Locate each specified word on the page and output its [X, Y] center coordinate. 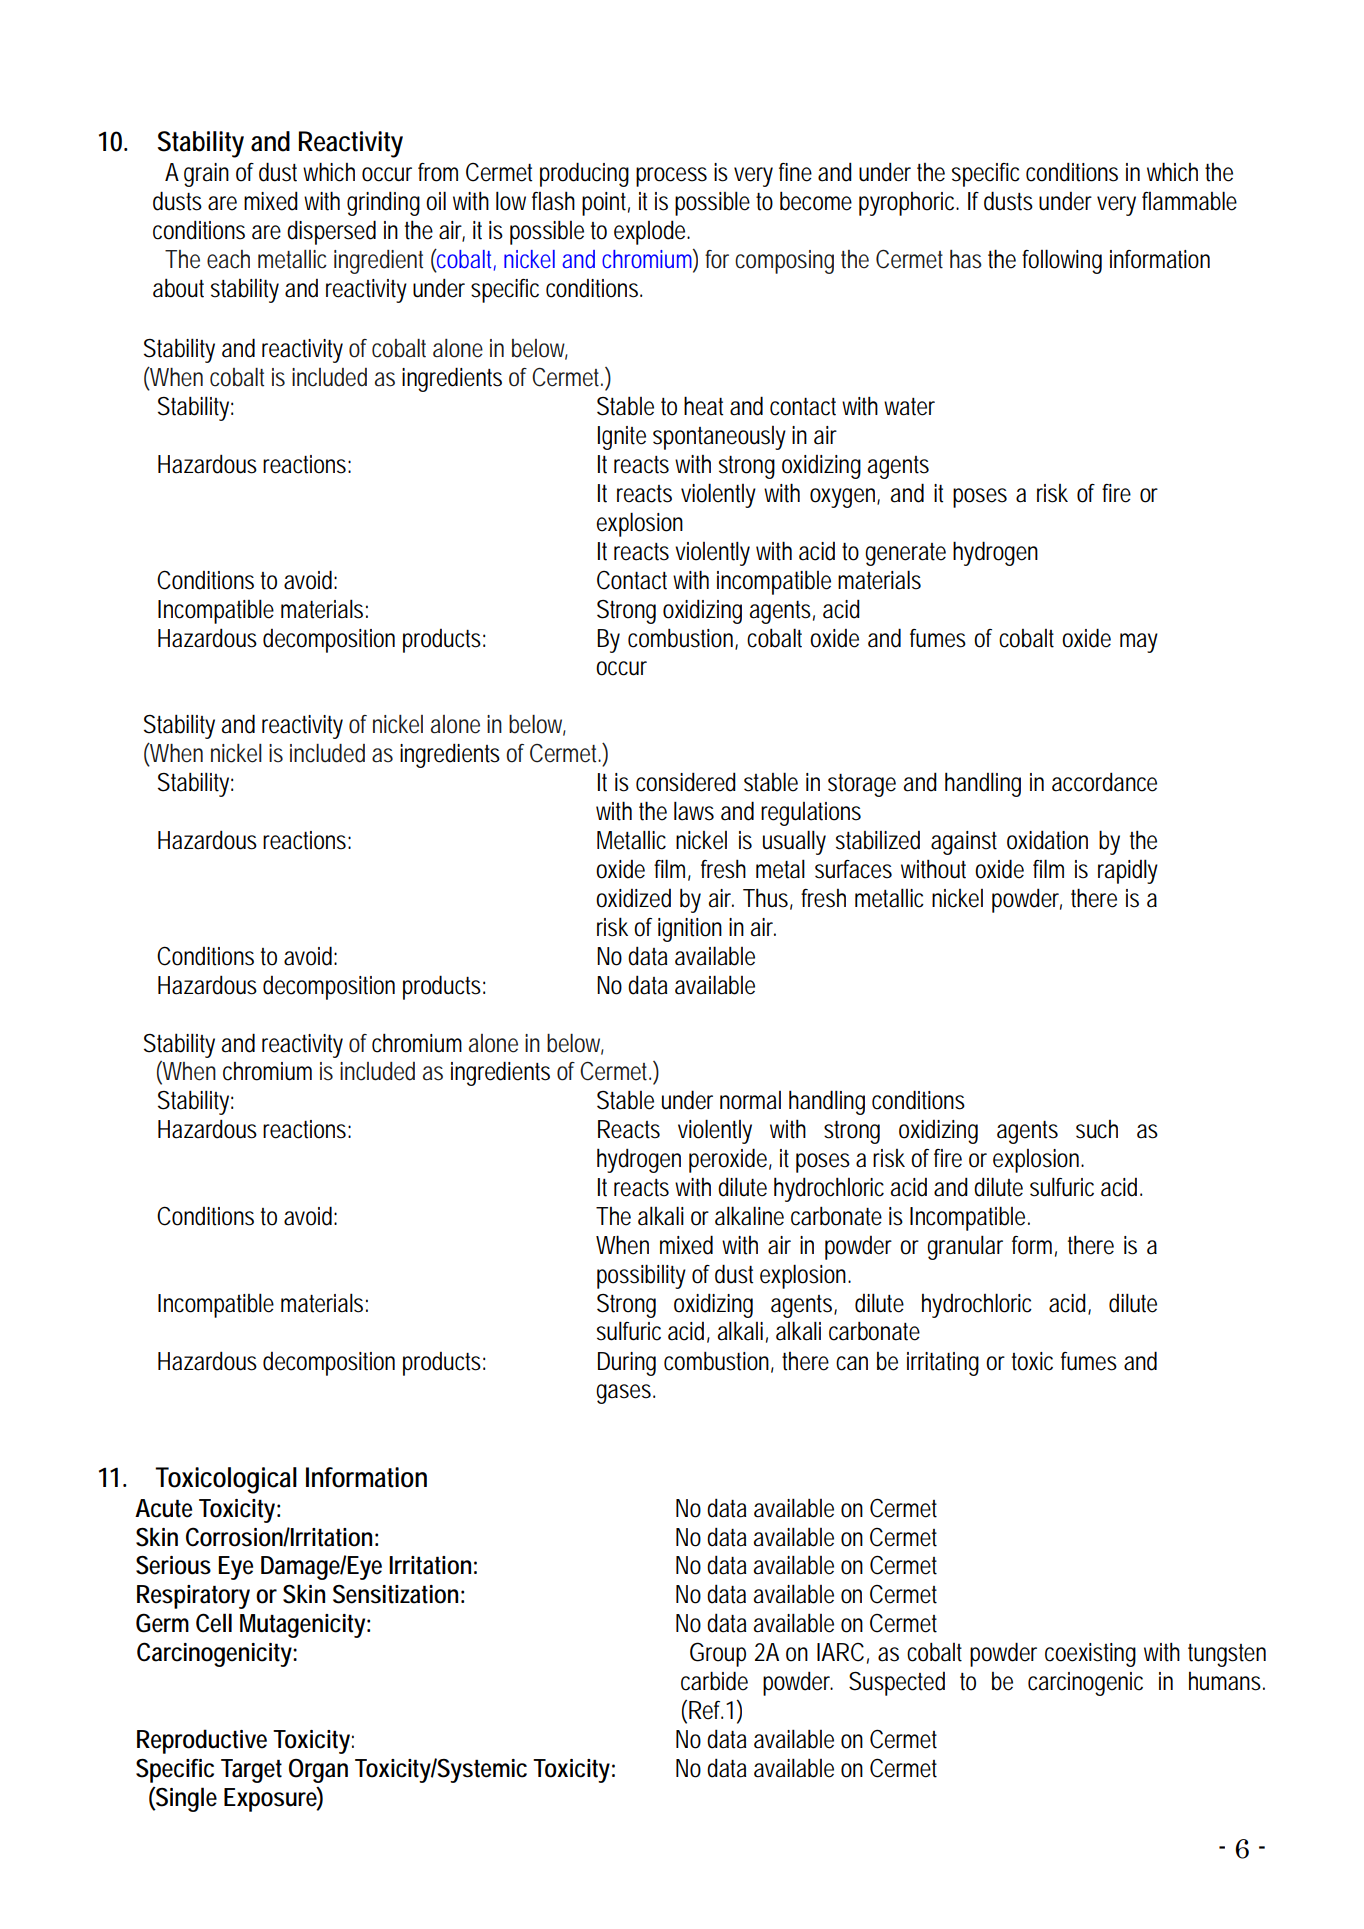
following [1062, 261]
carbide [714, 1681]
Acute [163, 1508]
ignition [690, 930]
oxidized [633, 898]
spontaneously [719, 438]
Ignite [622, 438]
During [627, 1364]
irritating [943, 1364]
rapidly [1128, 871]
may [1139, 643]
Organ [318, 1771]
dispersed [331, 232]
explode [651, 232]
